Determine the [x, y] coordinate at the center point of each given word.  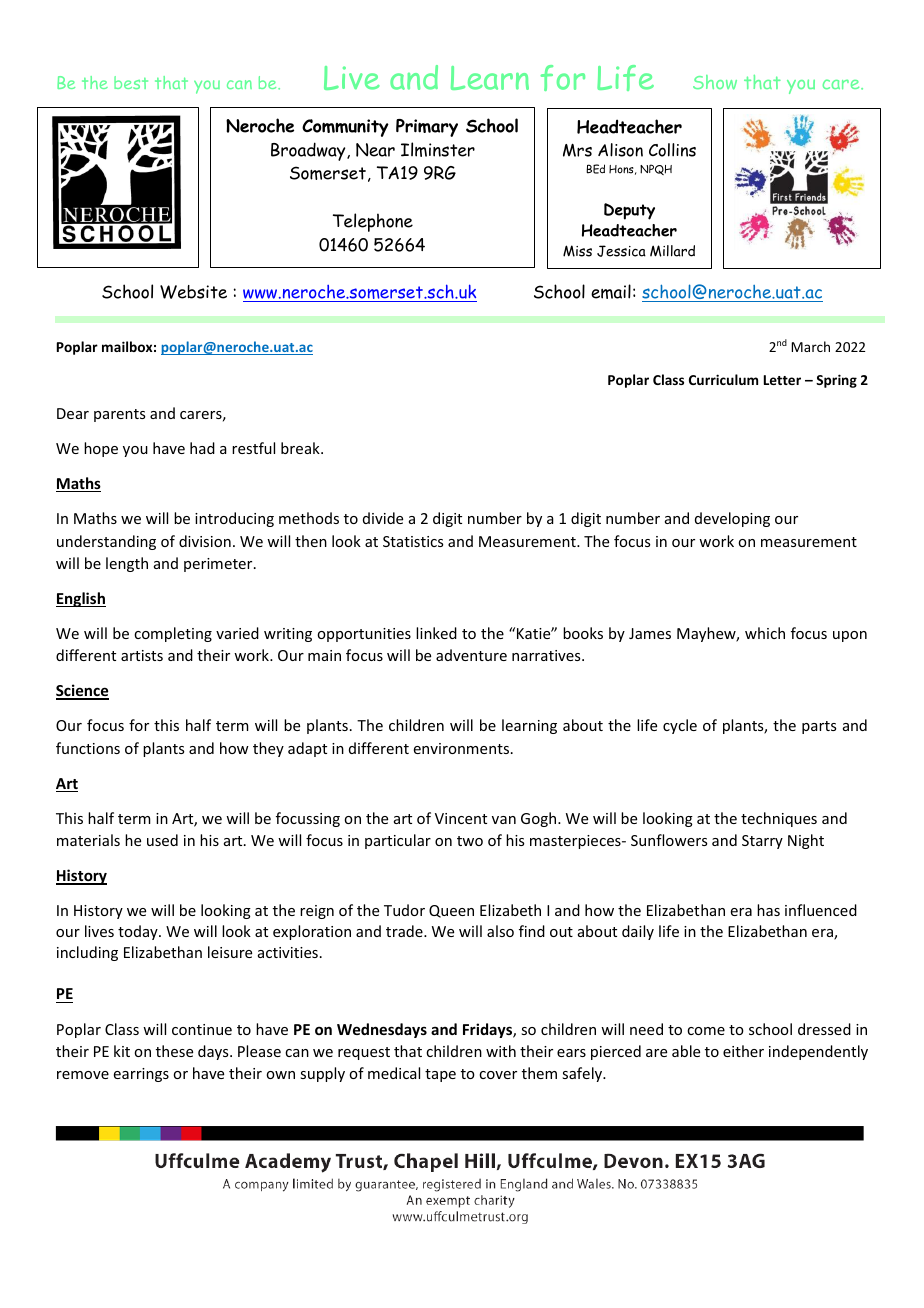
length [127, 564]
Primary [427, 128]
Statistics [413, 541]
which [765, 633]
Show [715, 82]
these [174, 1051]
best [131, 82]
